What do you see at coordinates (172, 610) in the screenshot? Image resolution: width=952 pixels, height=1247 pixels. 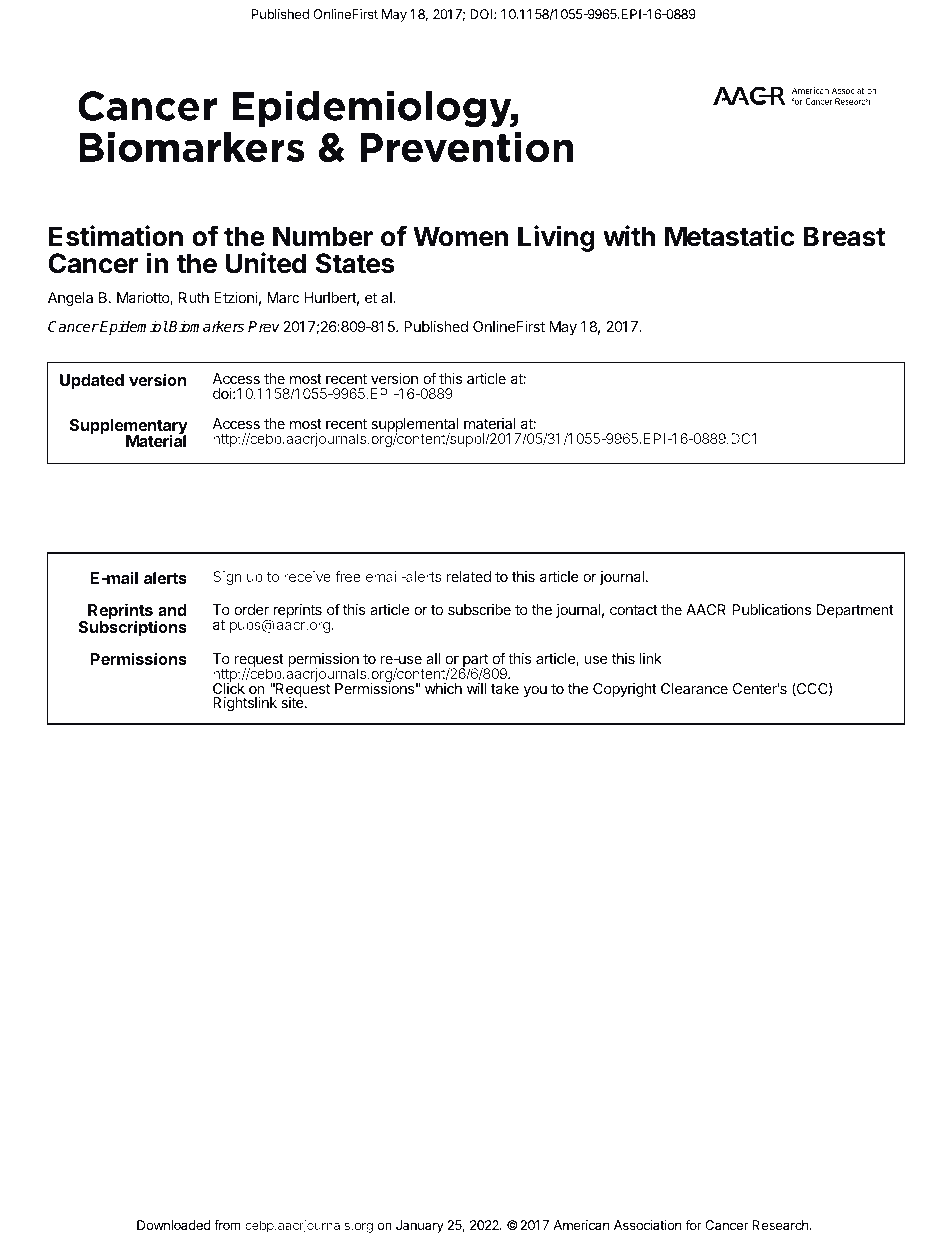 I see `and` at bounding box center [172, 610].
